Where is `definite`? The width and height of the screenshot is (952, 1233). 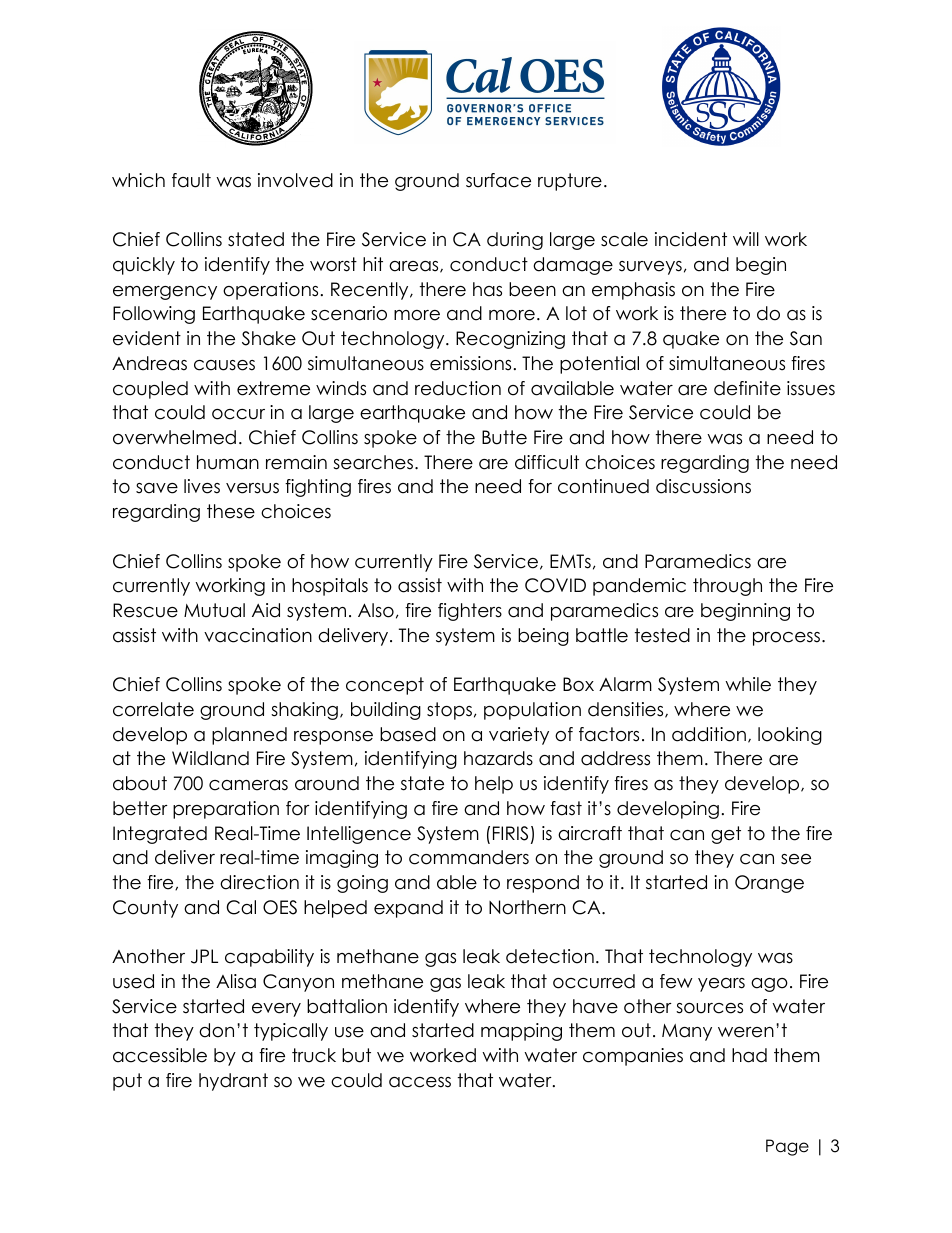
definite is located at coordinates (747, 388).
